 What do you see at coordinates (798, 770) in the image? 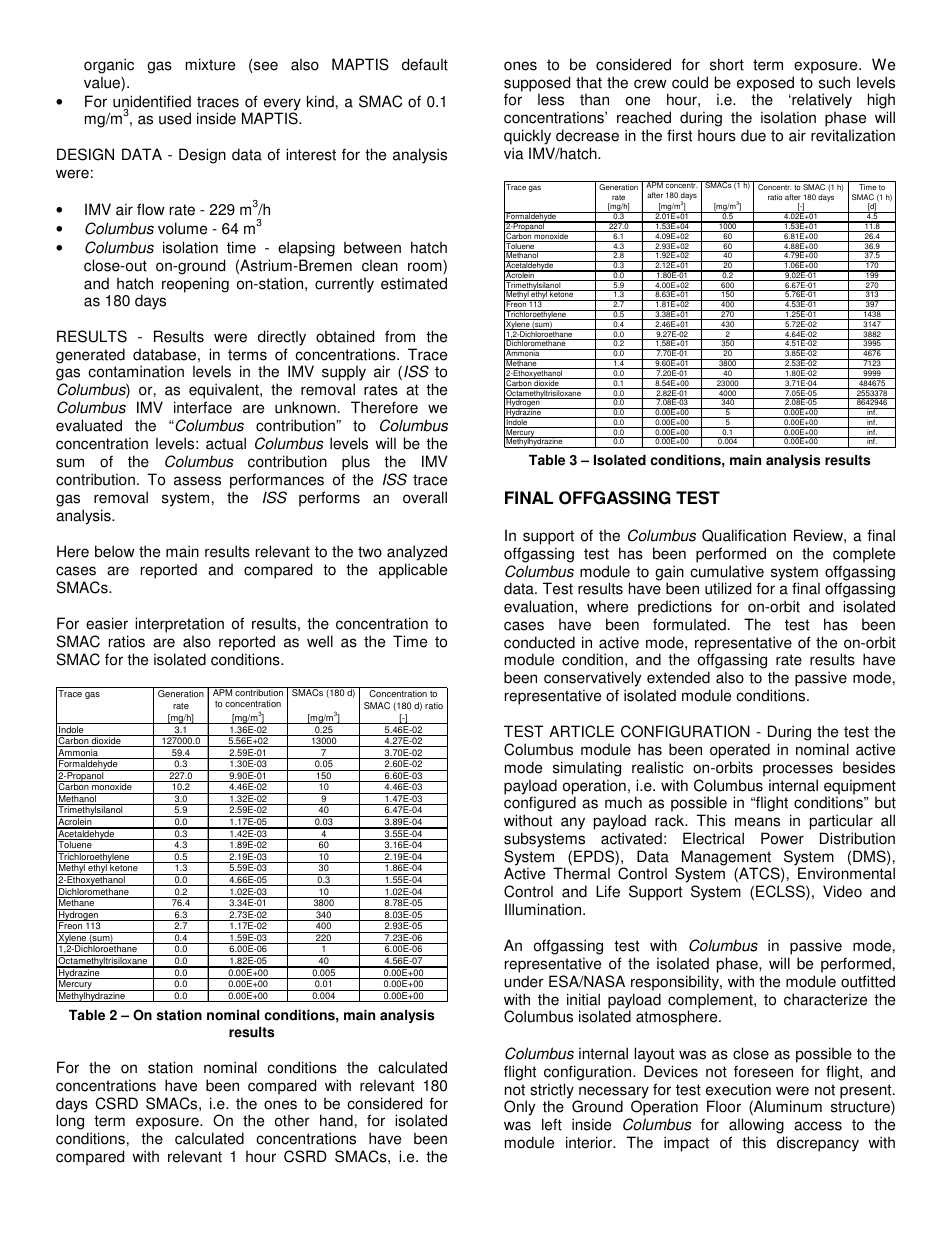
I see `processes` at bounding box center [798, 770].
